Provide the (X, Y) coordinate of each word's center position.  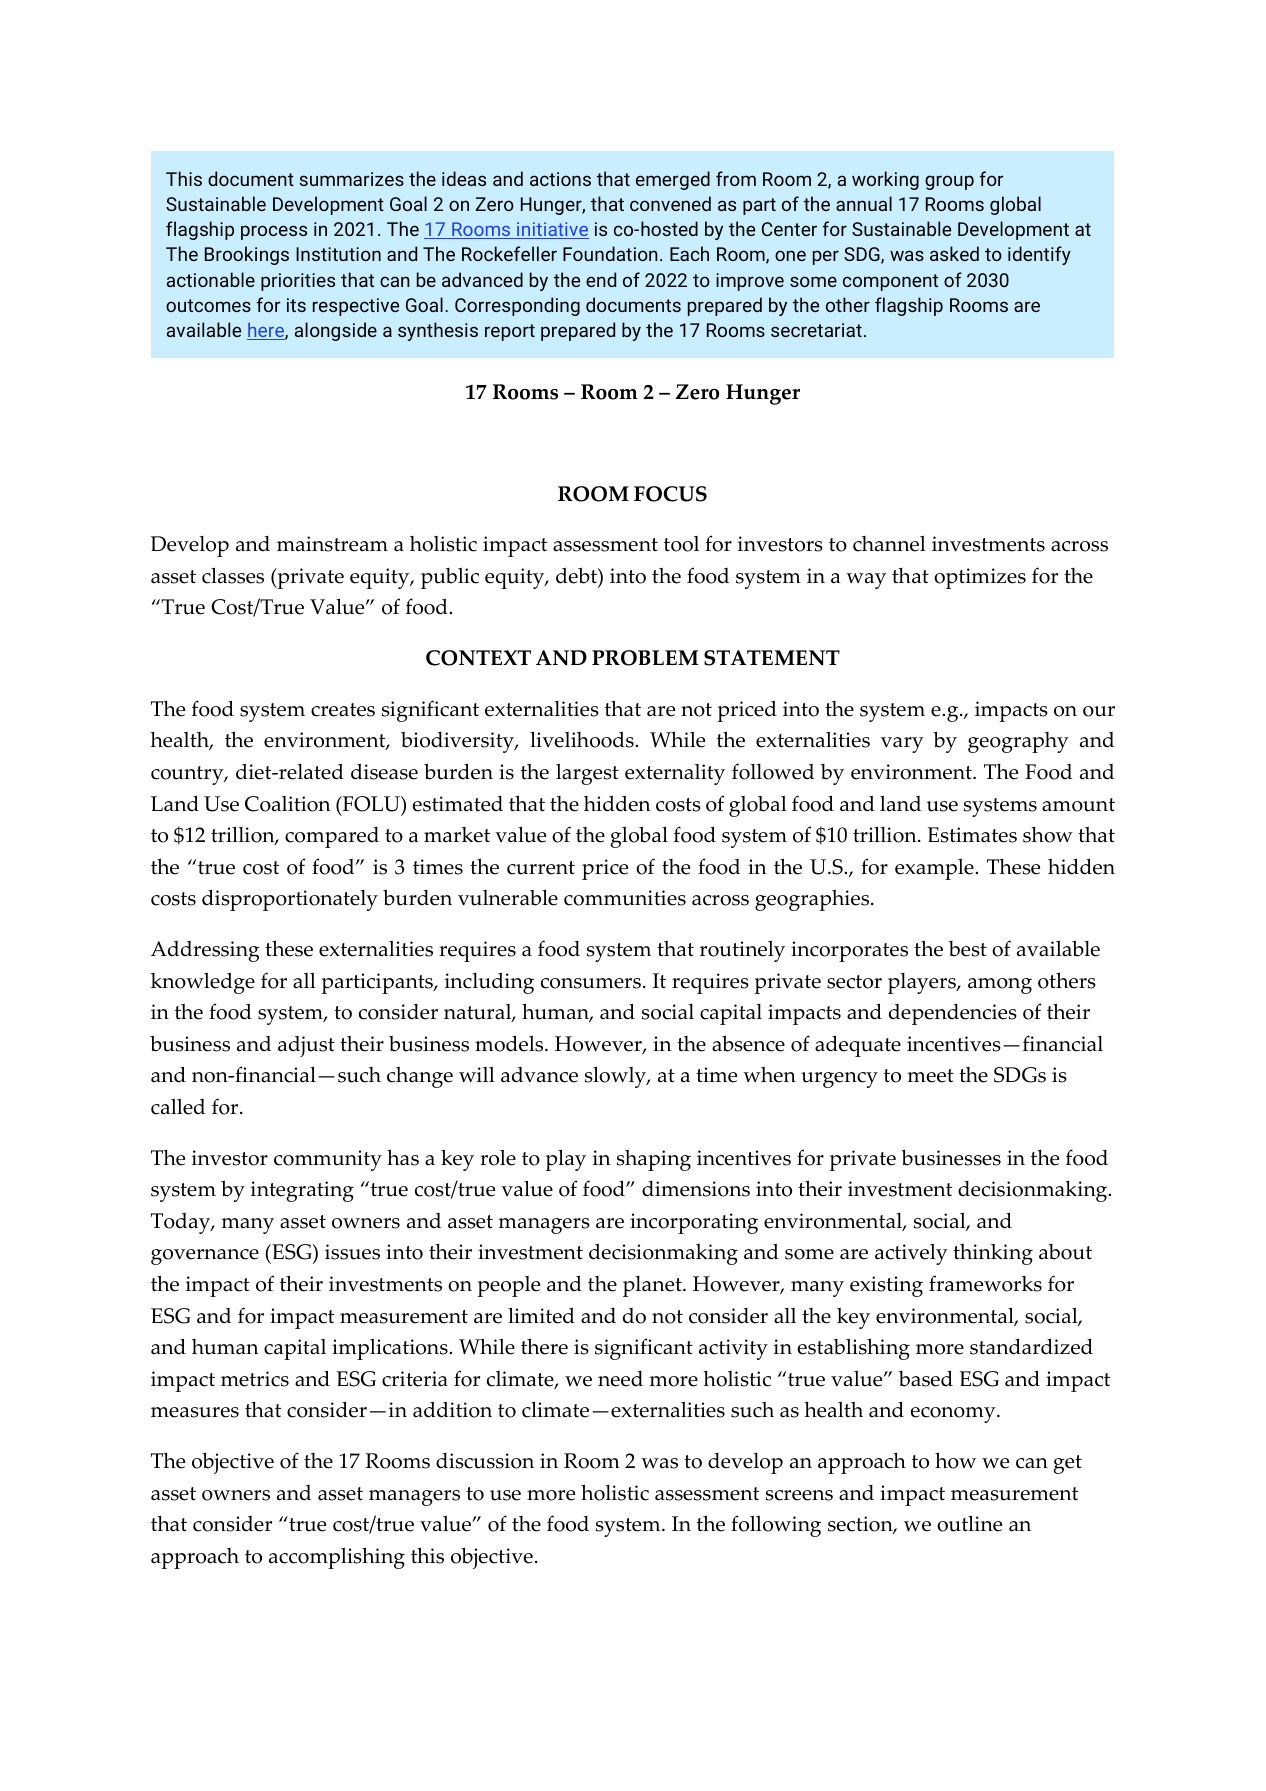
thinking (993, 1254)
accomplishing (337, 1558)
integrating (302, 1191)
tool (681, 544)
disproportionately (290, 900)
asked (954, 253)
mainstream (332, 544)
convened (670, 203)
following (776, 1526)
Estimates (972, 835)
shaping (654, 1160)
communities (625, 898)
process (274, 232)
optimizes (980, 578)
